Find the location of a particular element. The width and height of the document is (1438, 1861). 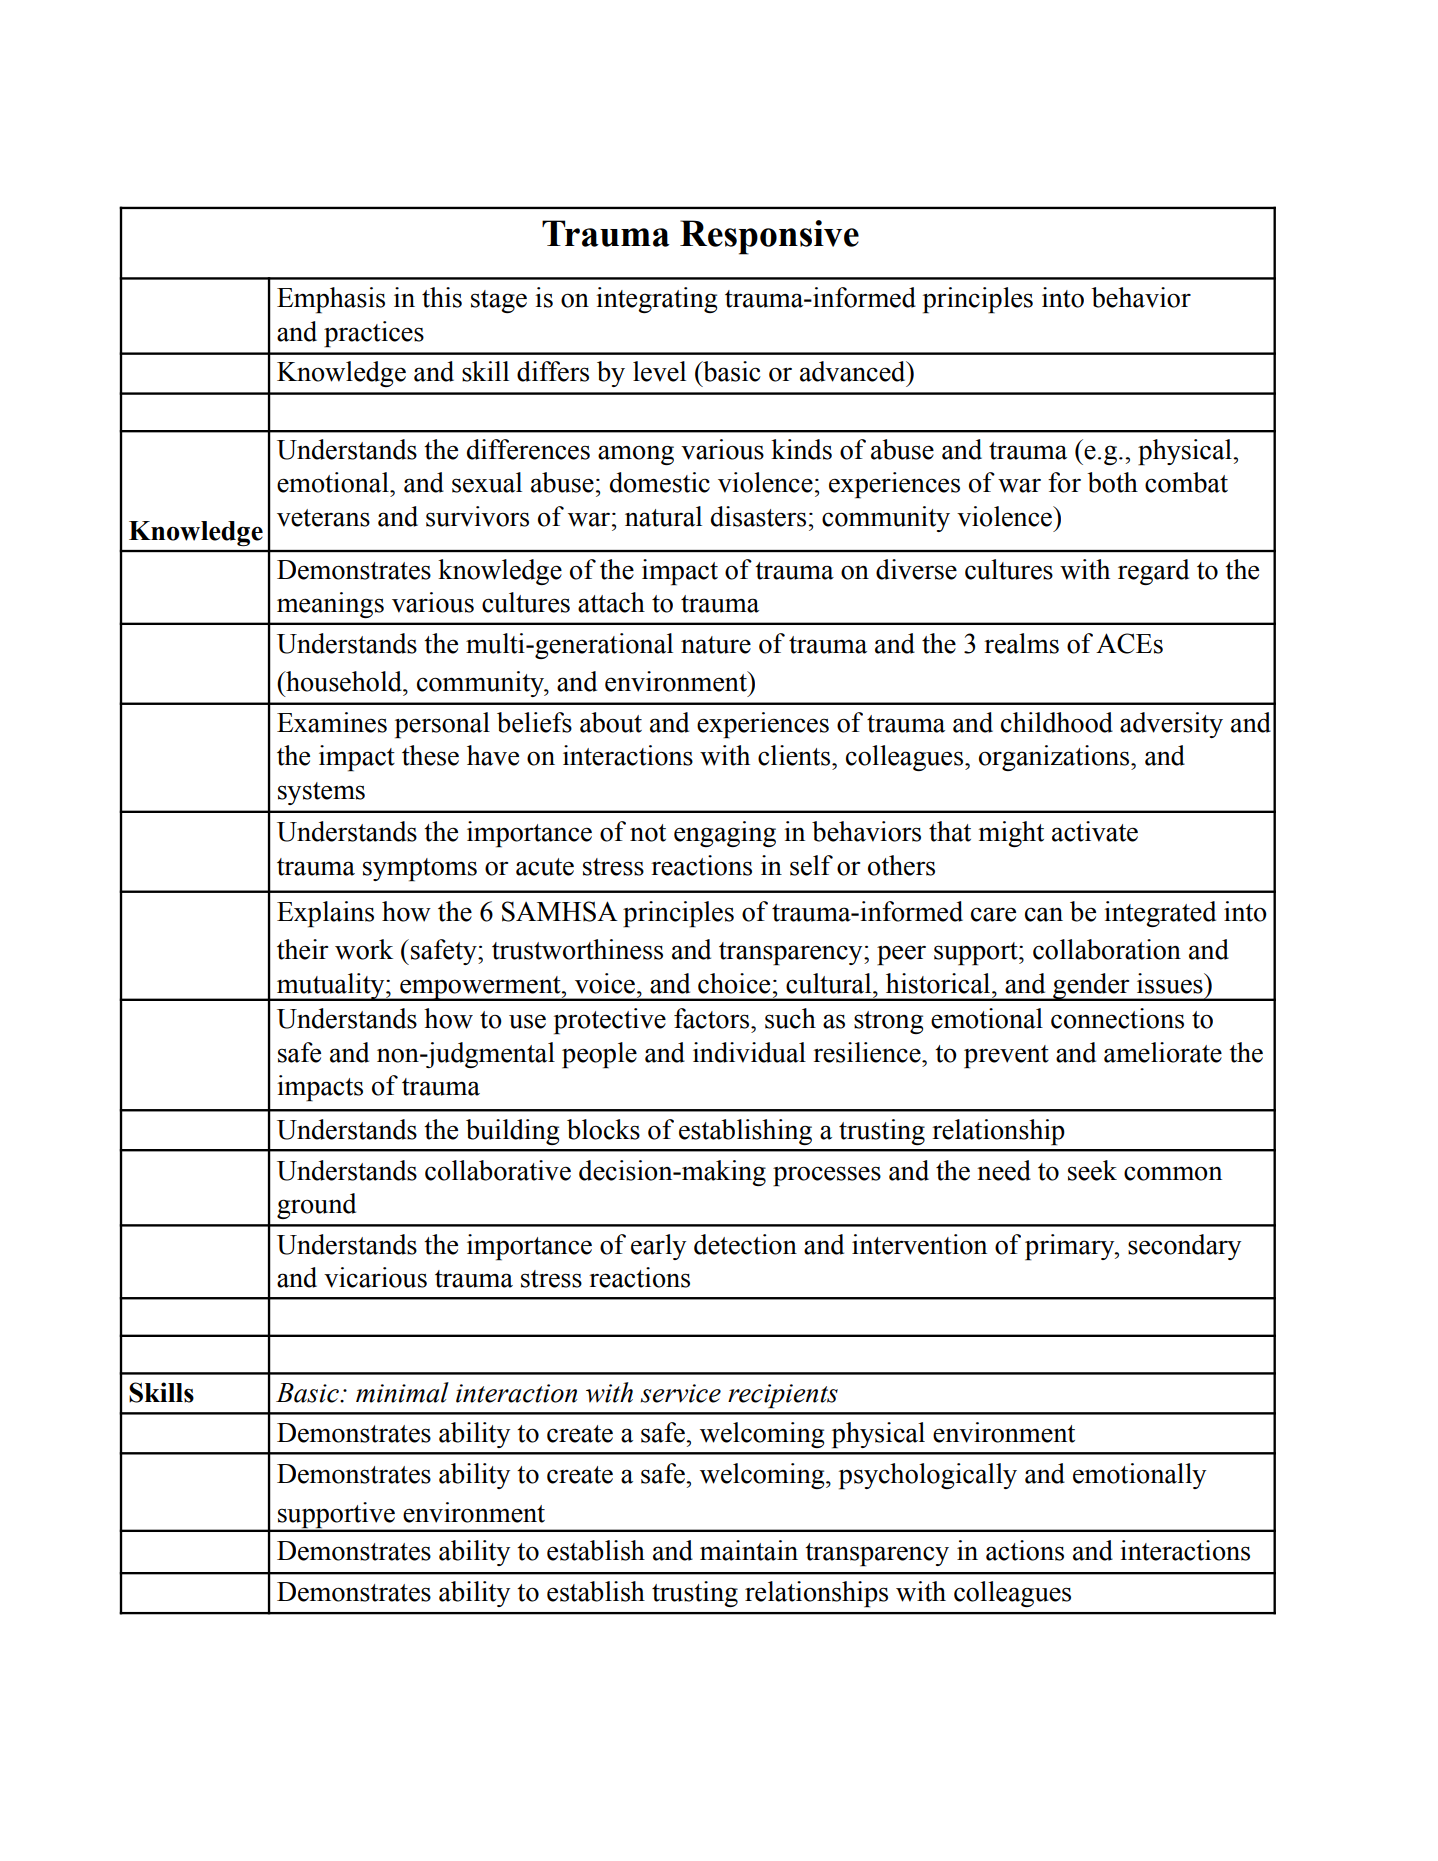

this is located at coordinates (442, 297).
